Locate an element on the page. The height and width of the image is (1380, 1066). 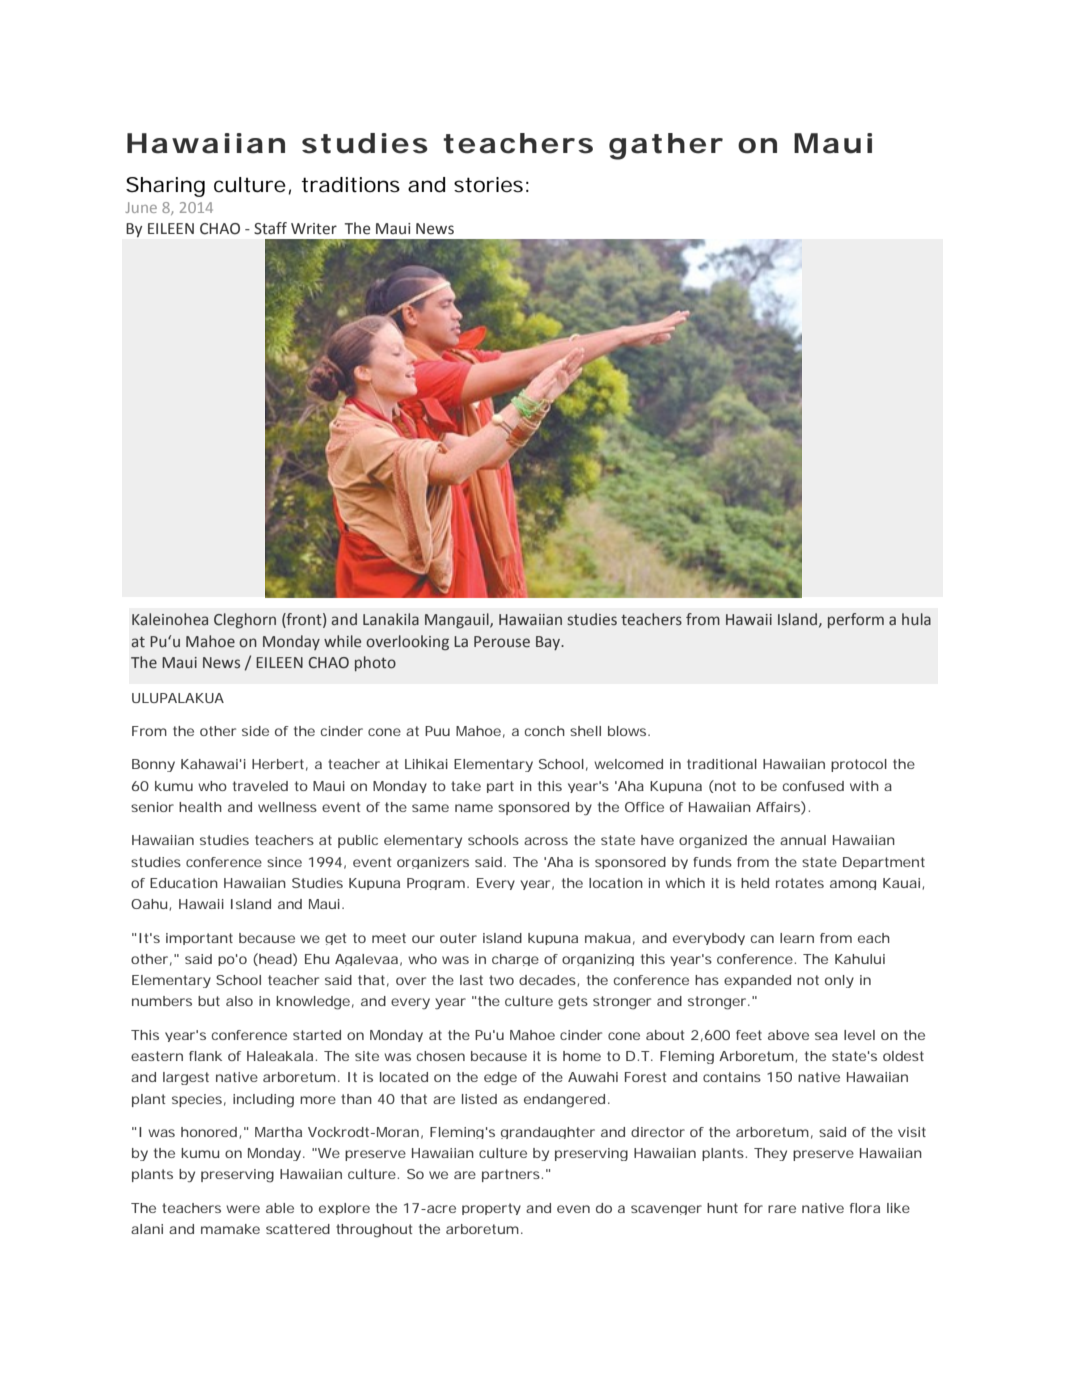
charge is located at coordinates (515, 960).
